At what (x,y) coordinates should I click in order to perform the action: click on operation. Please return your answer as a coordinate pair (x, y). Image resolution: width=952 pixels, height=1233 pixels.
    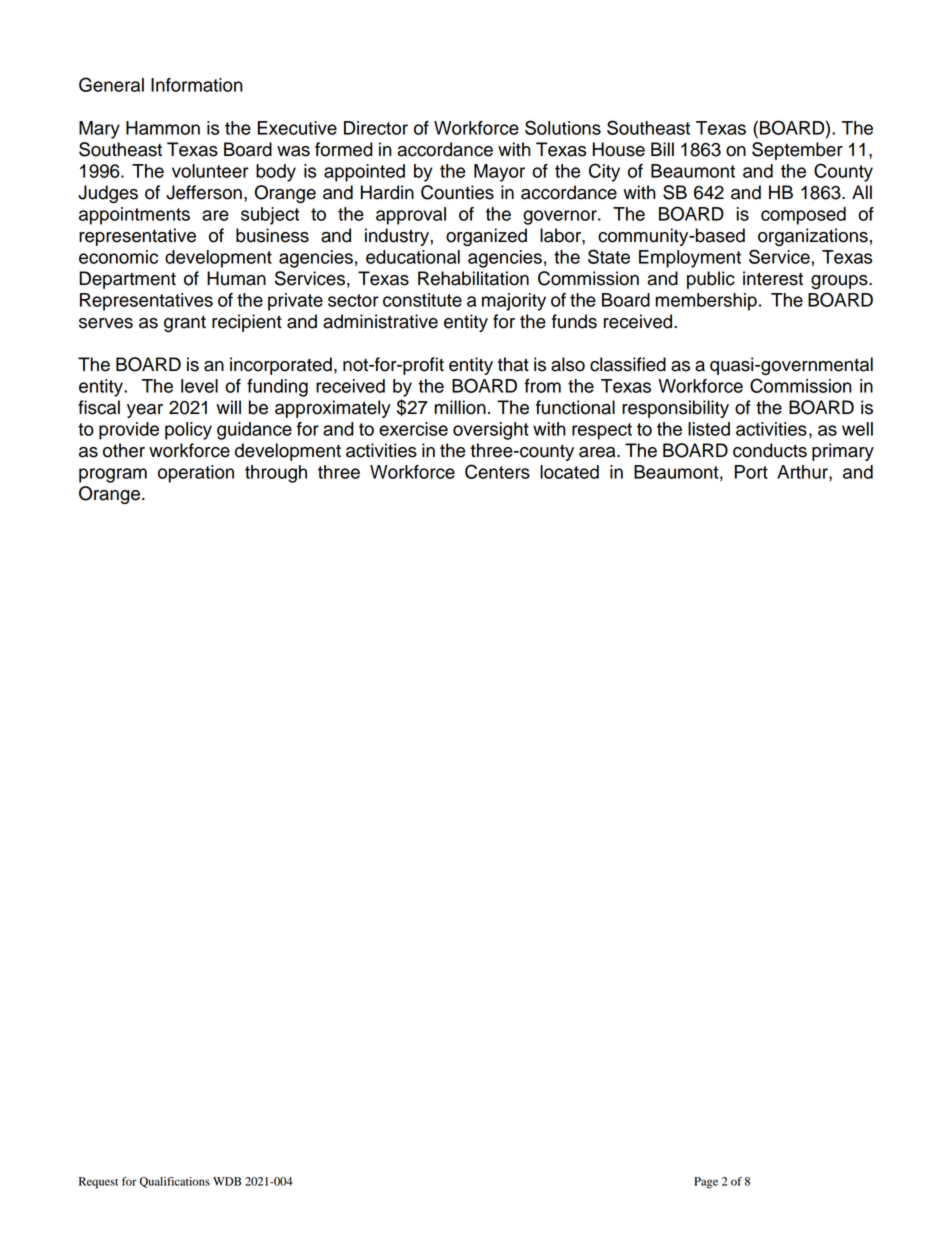
    Looking at the image, I should click on (196, 474).
